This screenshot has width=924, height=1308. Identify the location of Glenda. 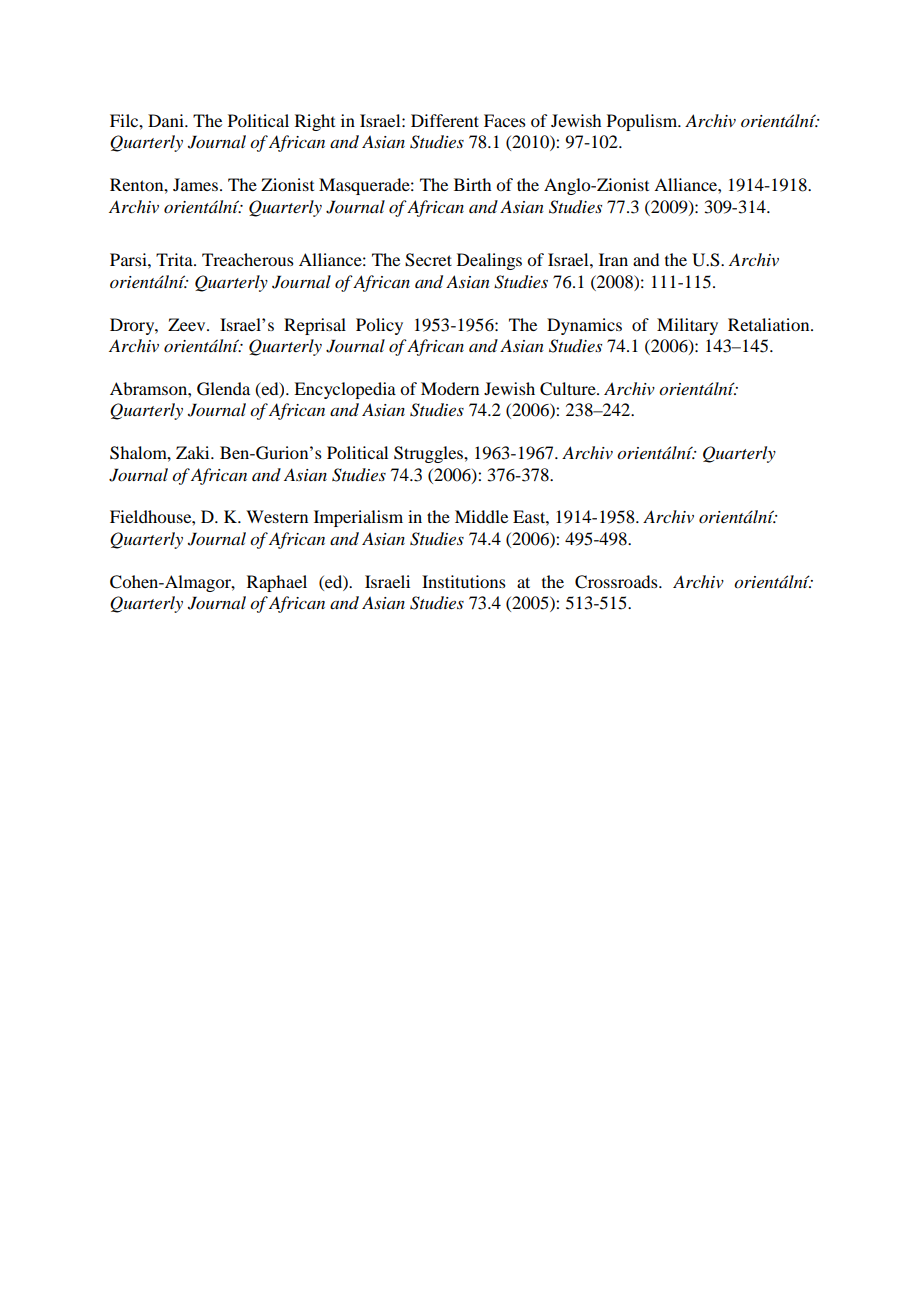
(223, 389).
